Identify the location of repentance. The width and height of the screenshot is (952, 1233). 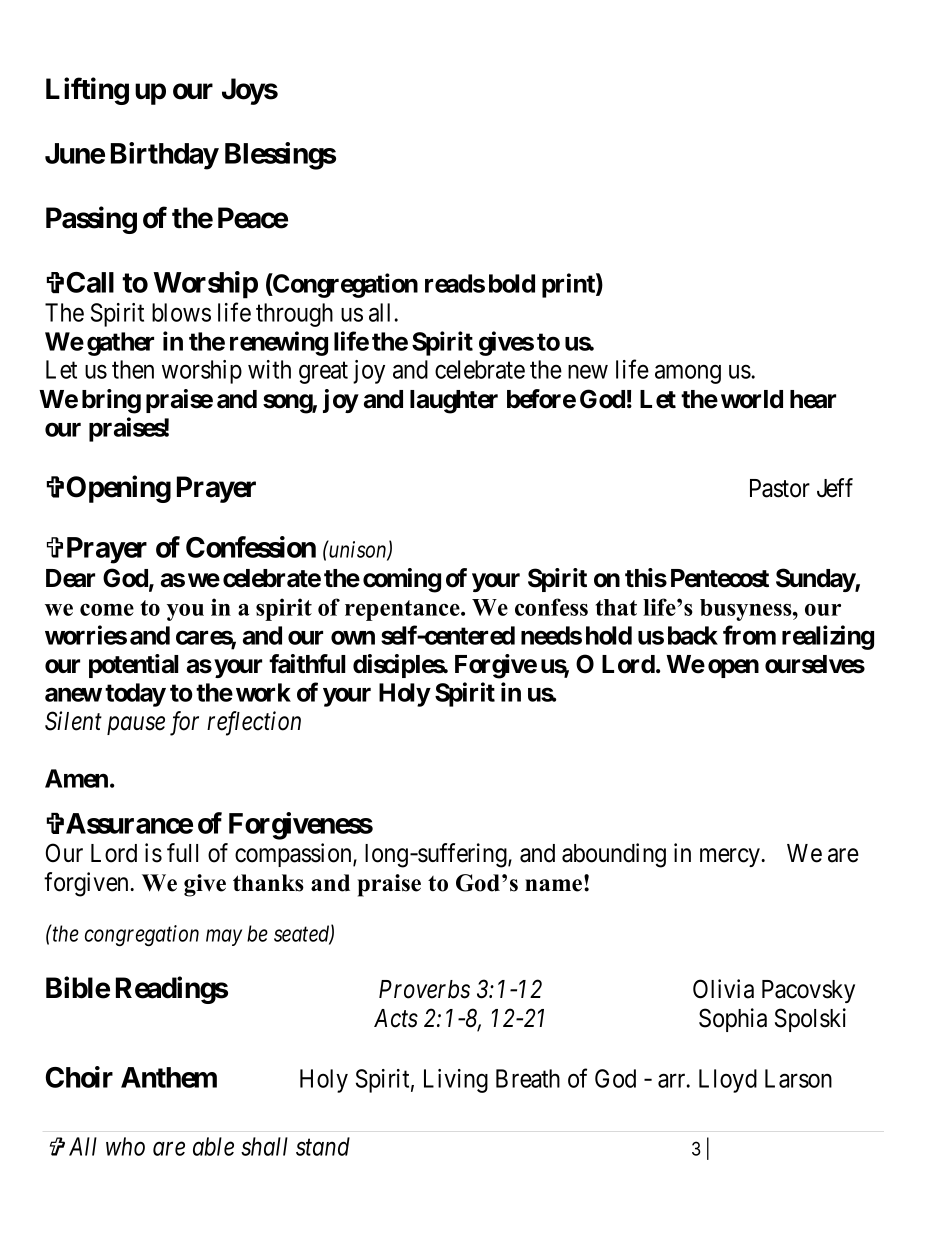
(403, 610).
